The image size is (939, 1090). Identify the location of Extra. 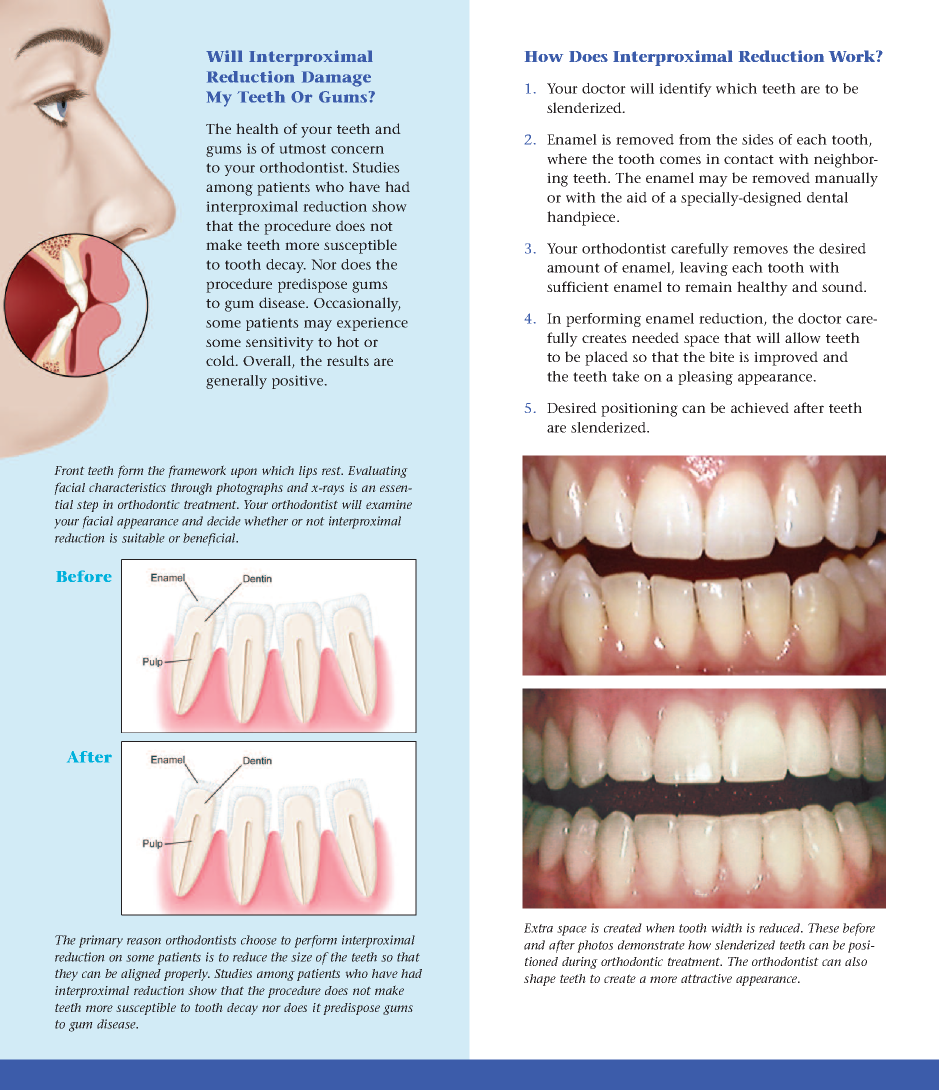
(538, 928).
